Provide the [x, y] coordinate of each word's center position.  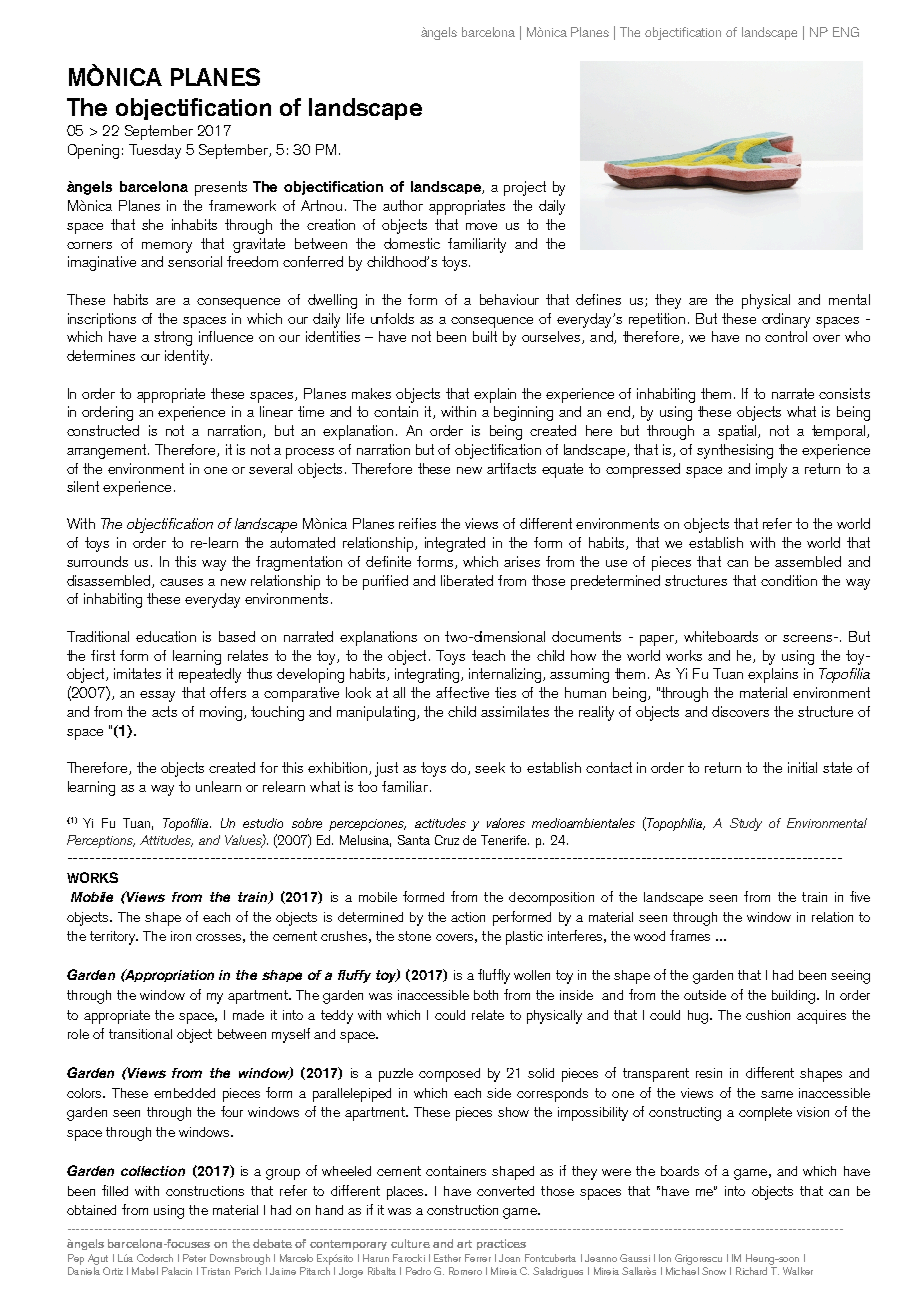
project [525, 188]
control [786, 336]
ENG [846, 32]
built [485, 336]
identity [188, 357]
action [468, 917]
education [166, 636]
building [795, 997]
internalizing [505, 675]
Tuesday [155, 151]
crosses [218, 937]
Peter [194, 1258]
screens [807, 638]
